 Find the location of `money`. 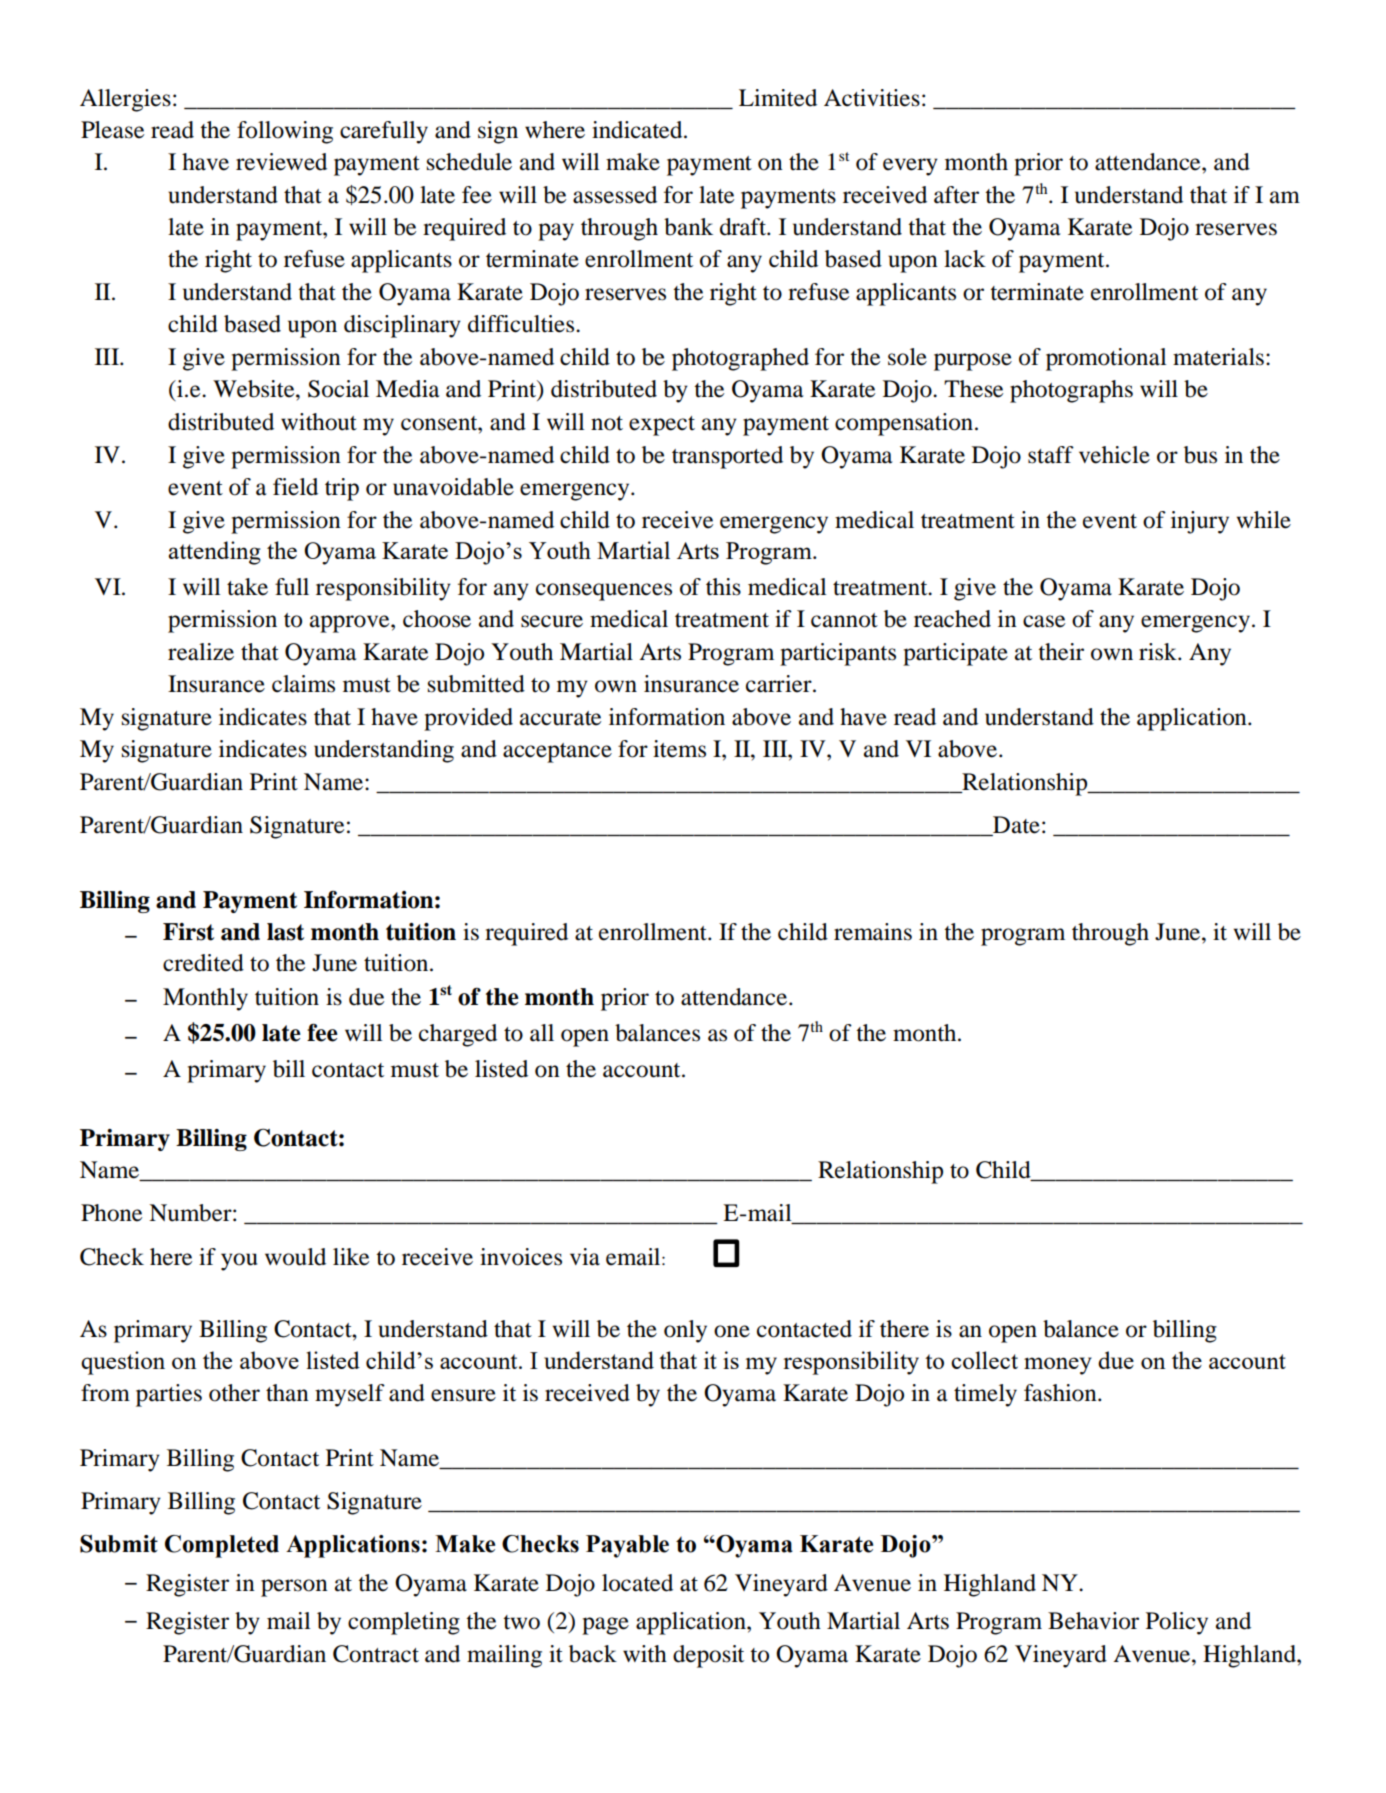

money is located at coordinates (1058, 1366).
